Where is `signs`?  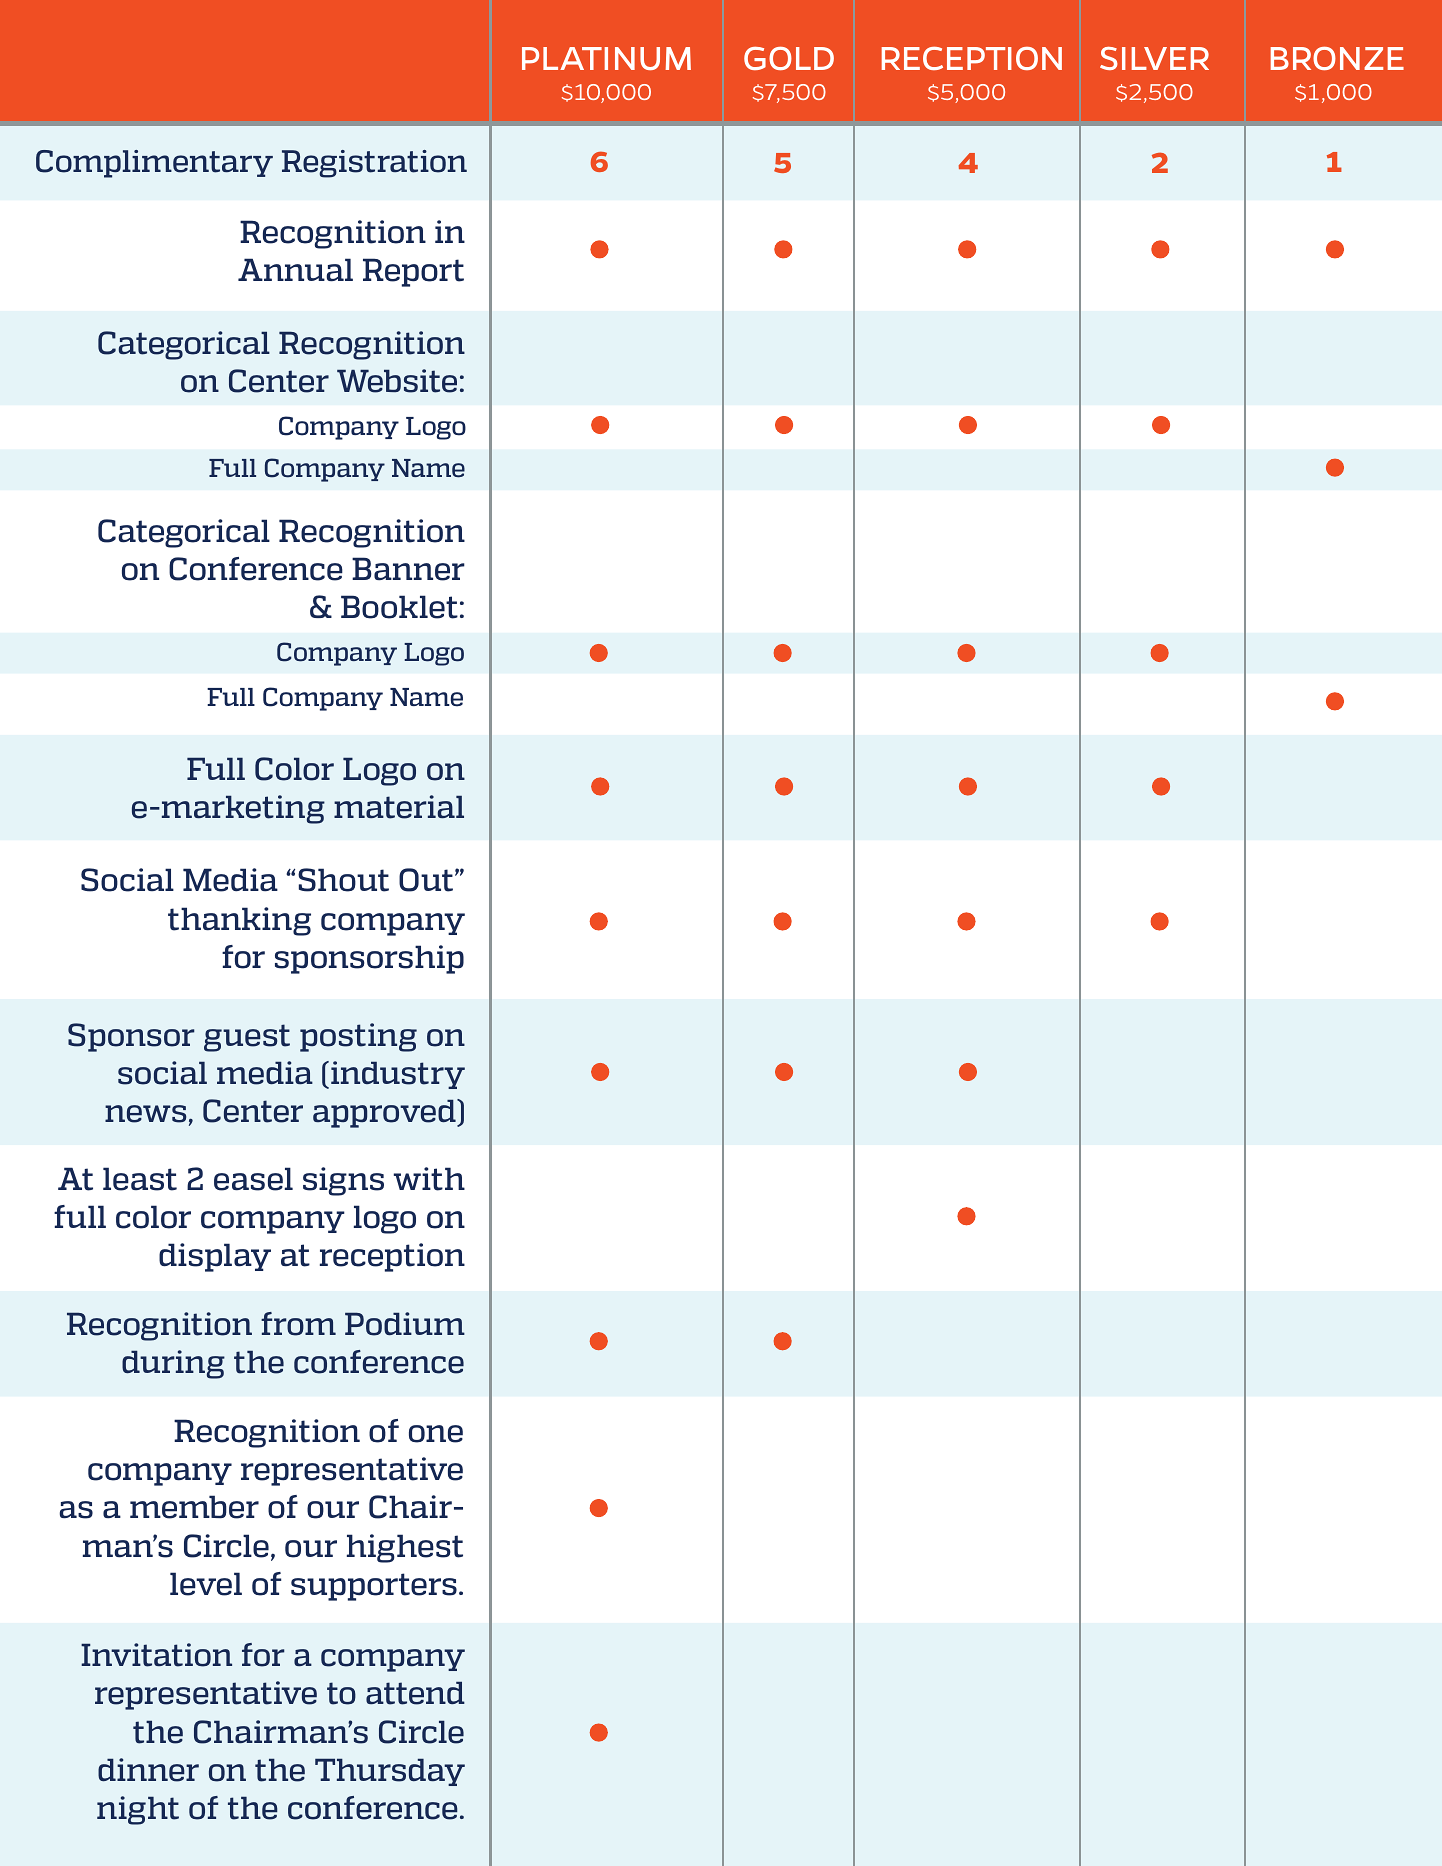
signs is located at coordinates (343, 1181).
